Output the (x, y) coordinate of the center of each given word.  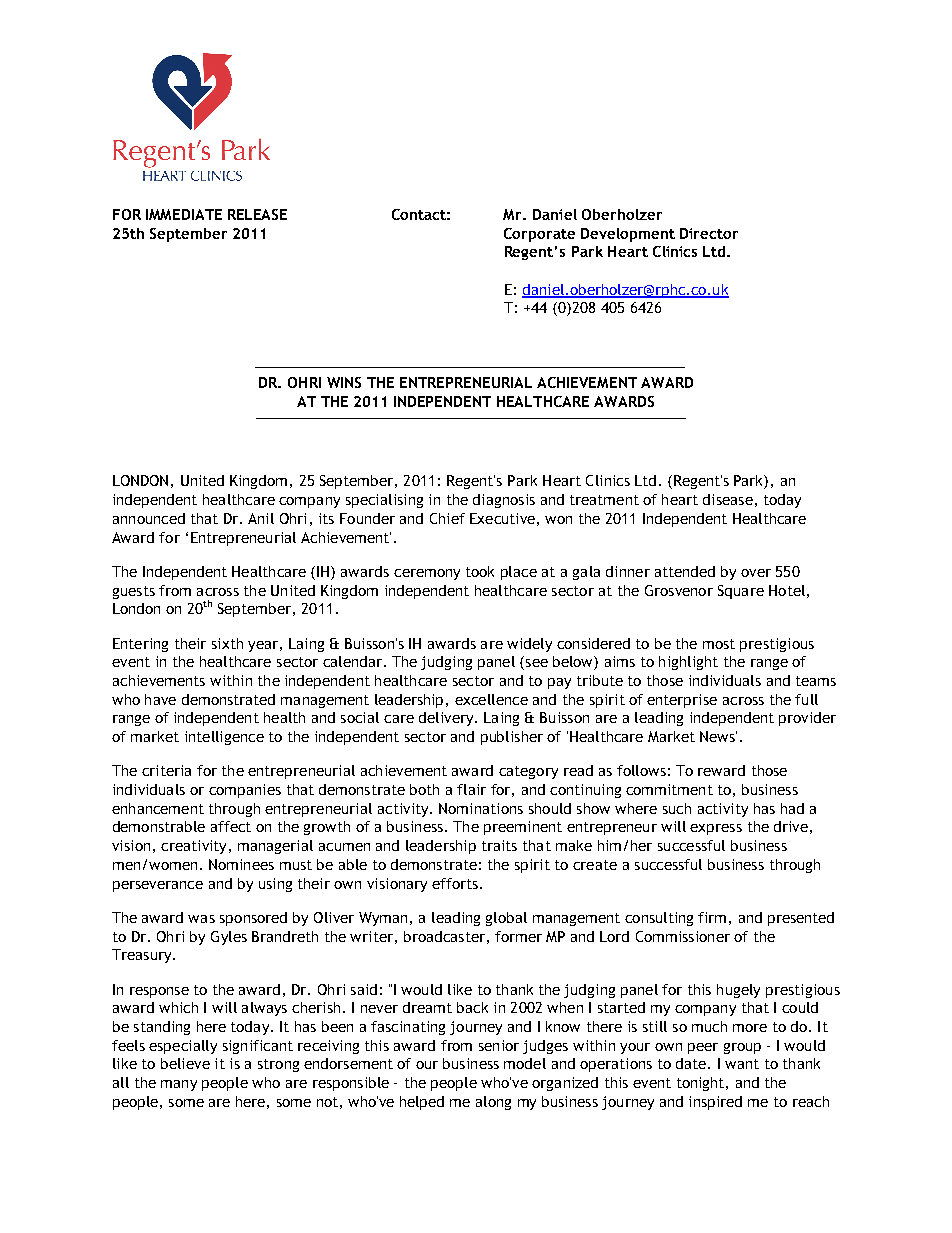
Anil (261, 518)
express (716, 829)
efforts (455, 883)
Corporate (539, 235)
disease (728, 499)
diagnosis (504, 501)
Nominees (241, 864)
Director (709, 233)
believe (185, 1063)
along (493, 1103)
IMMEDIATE (184, 214)
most (719, 644)
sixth (227, 643)
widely (529, 645)
